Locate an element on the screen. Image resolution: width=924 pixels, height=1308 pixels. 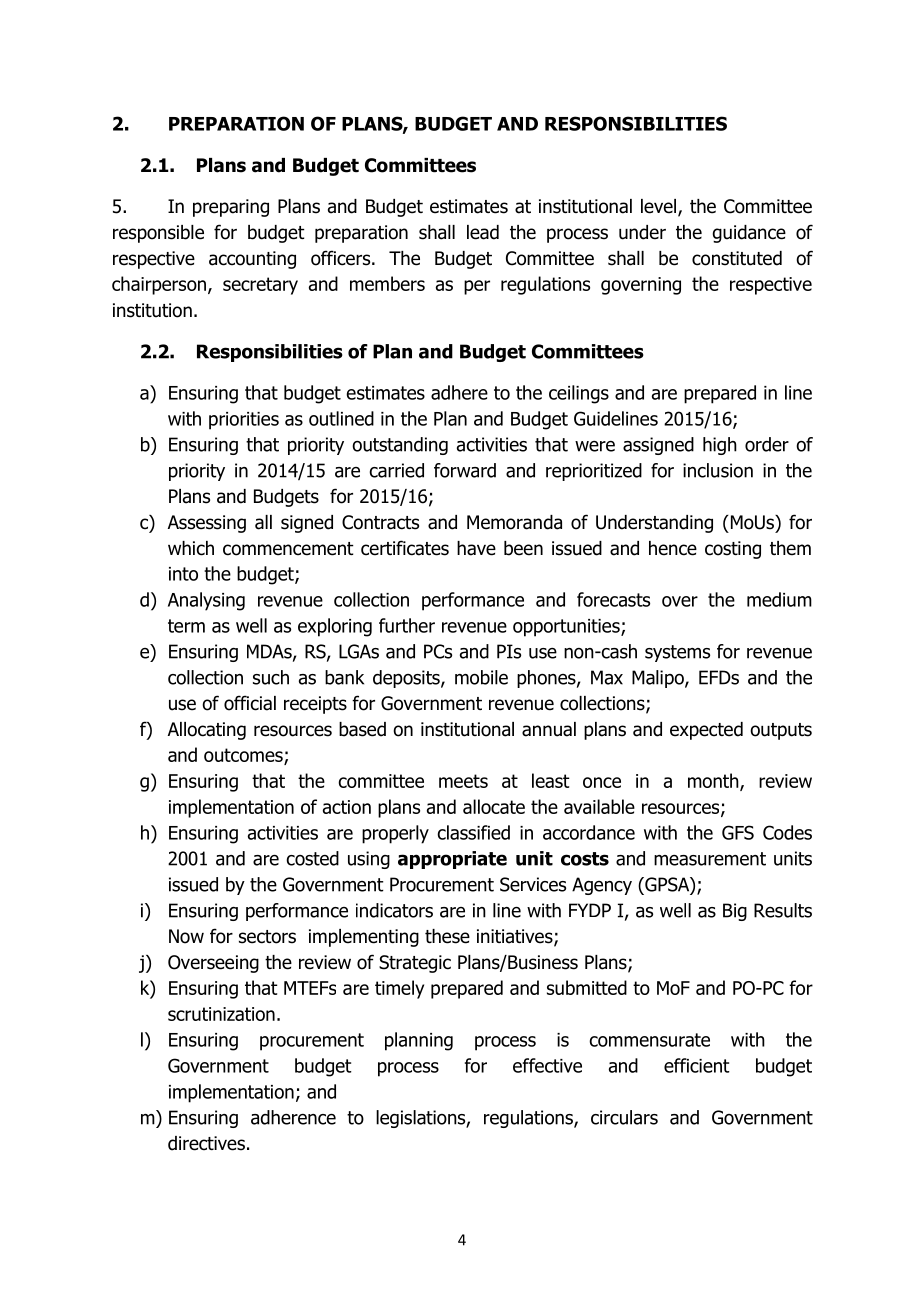
Assessing is located at coordinates (207, 524).
